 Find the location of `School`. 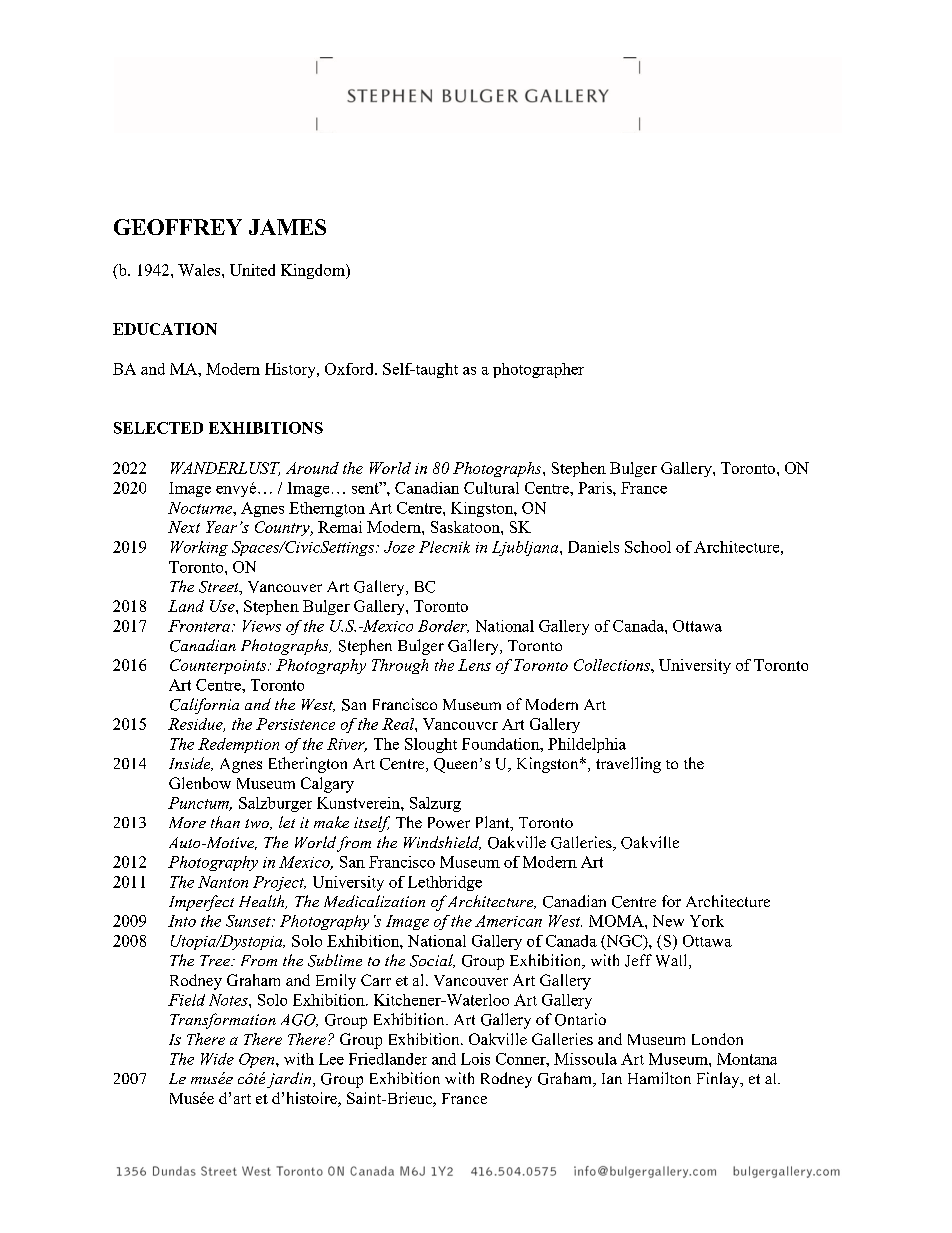

School is located at coordinates (648, 547).
